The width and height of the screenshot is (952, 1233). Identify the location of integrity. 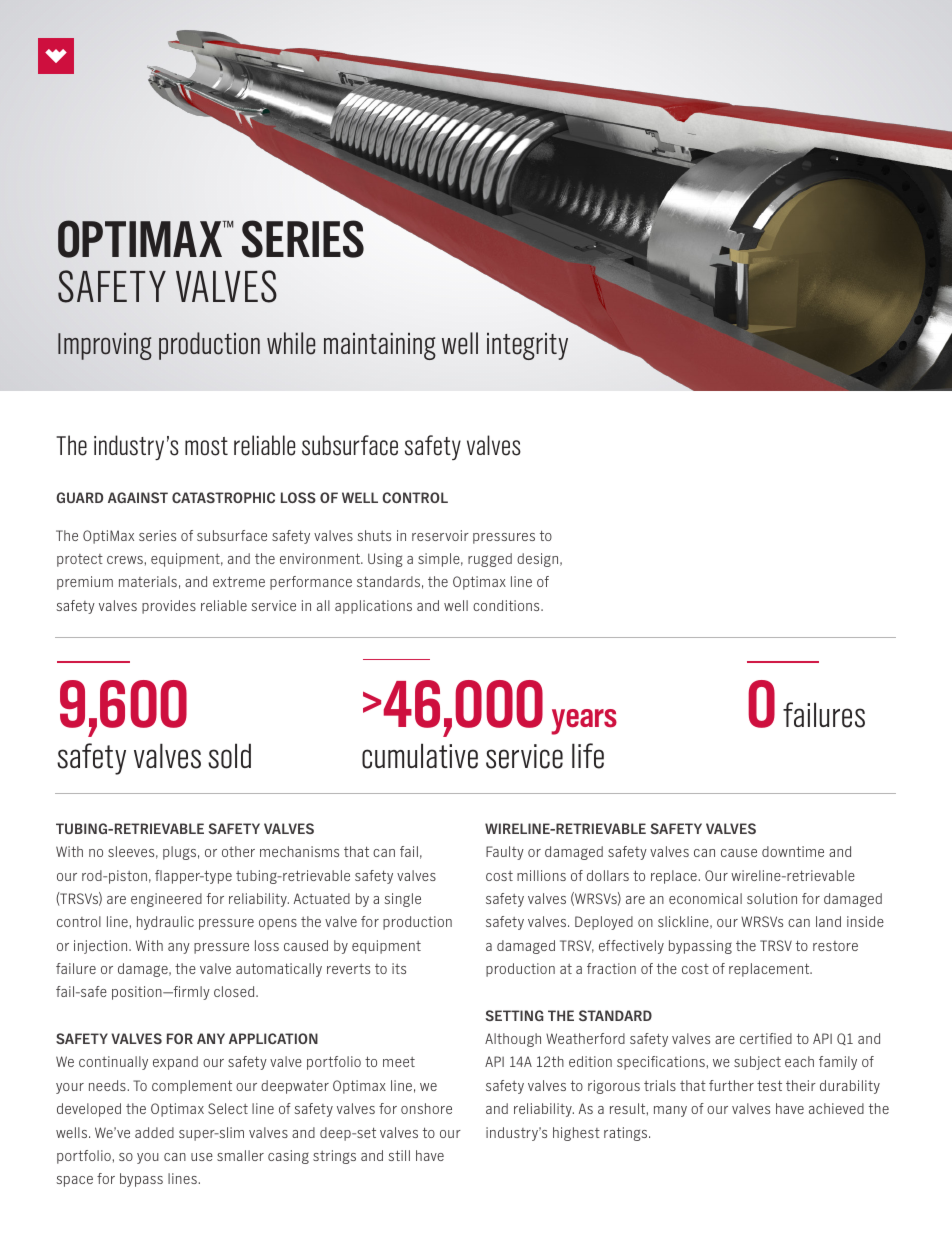
(527, 346).
